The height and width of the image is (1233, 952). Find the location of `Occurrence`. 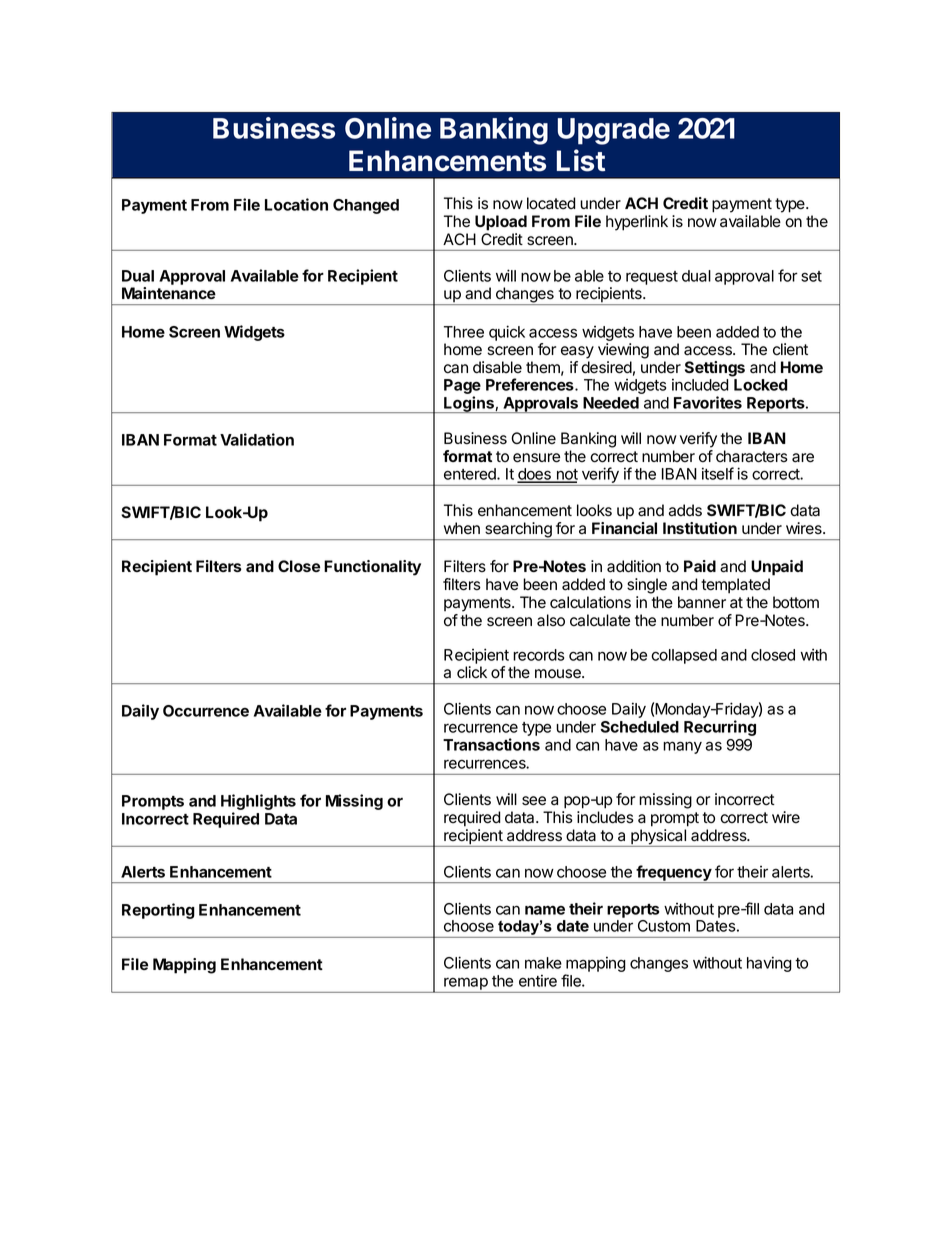

Occurrence is located at coordinates (206, 711).
